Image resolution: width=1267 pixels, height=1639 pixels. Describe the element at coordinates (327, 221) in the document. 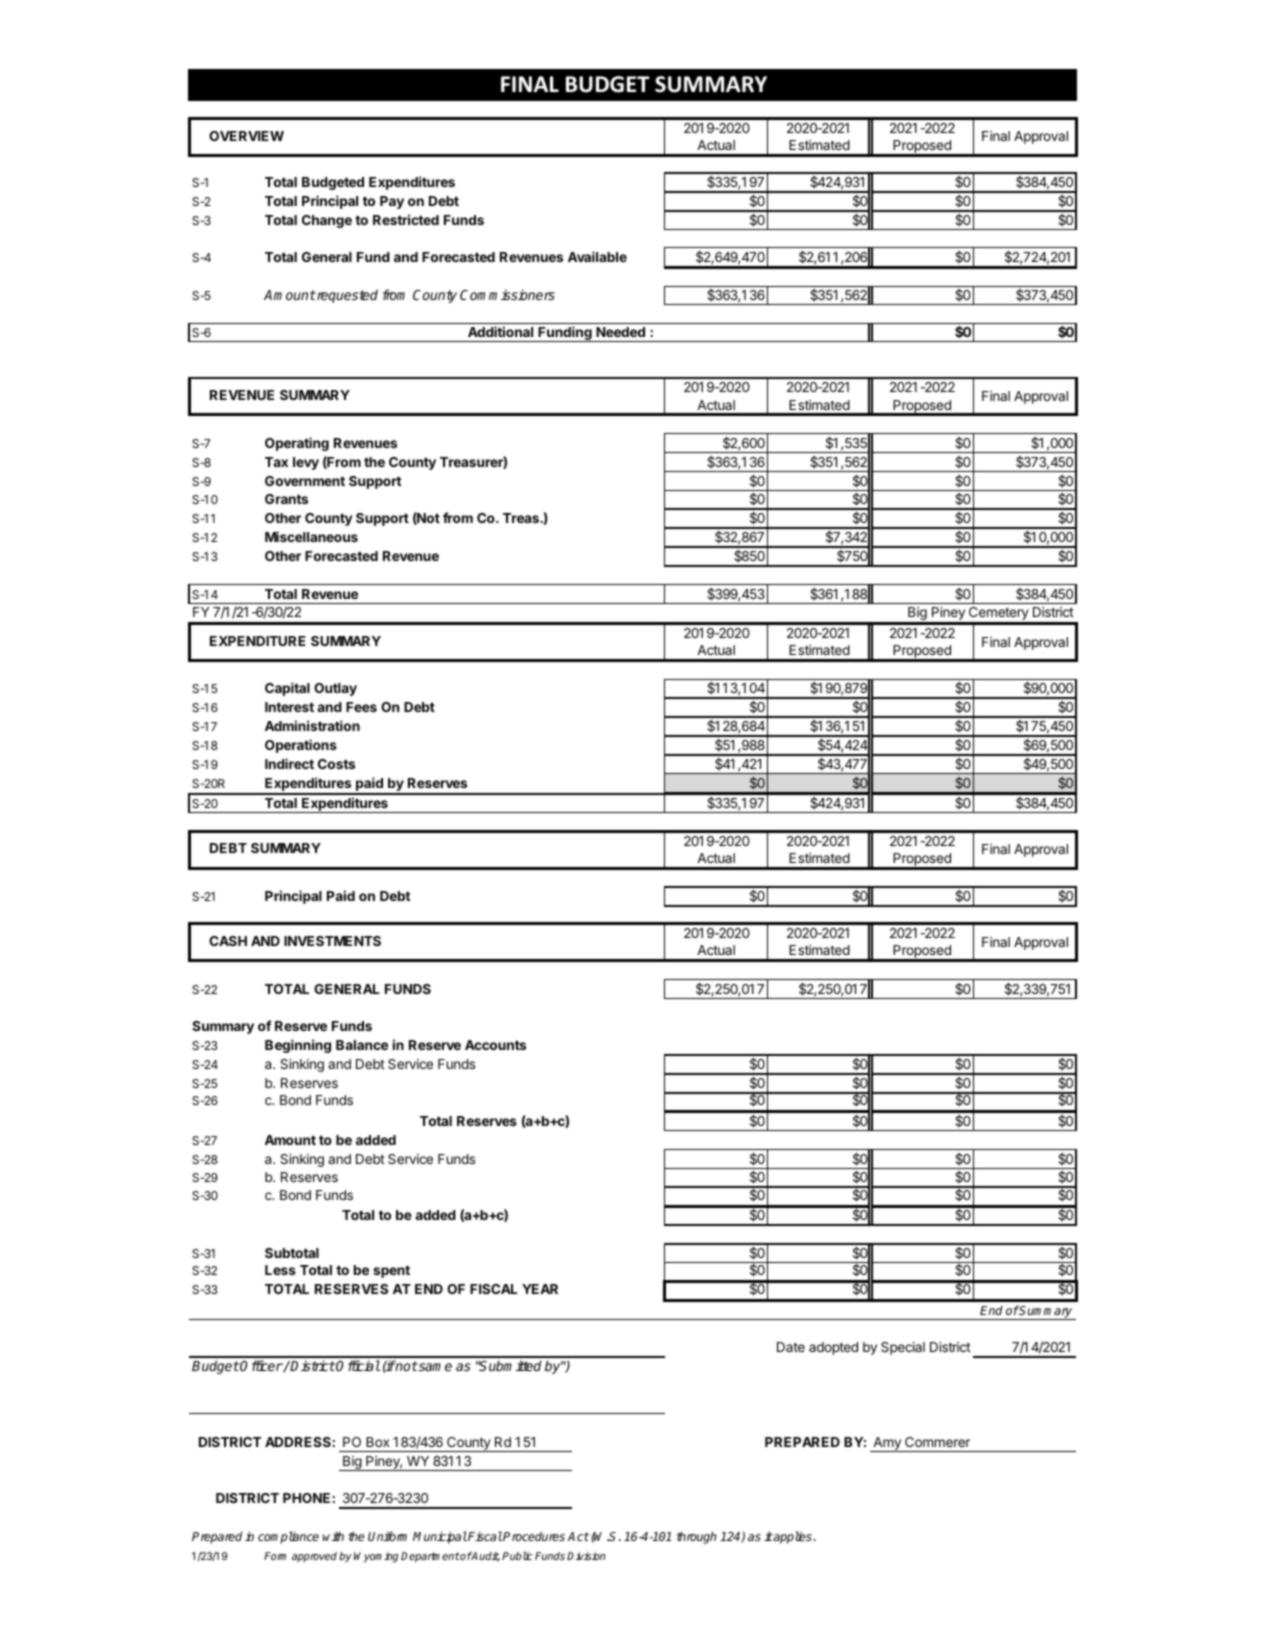

I see `Change` at that location.
